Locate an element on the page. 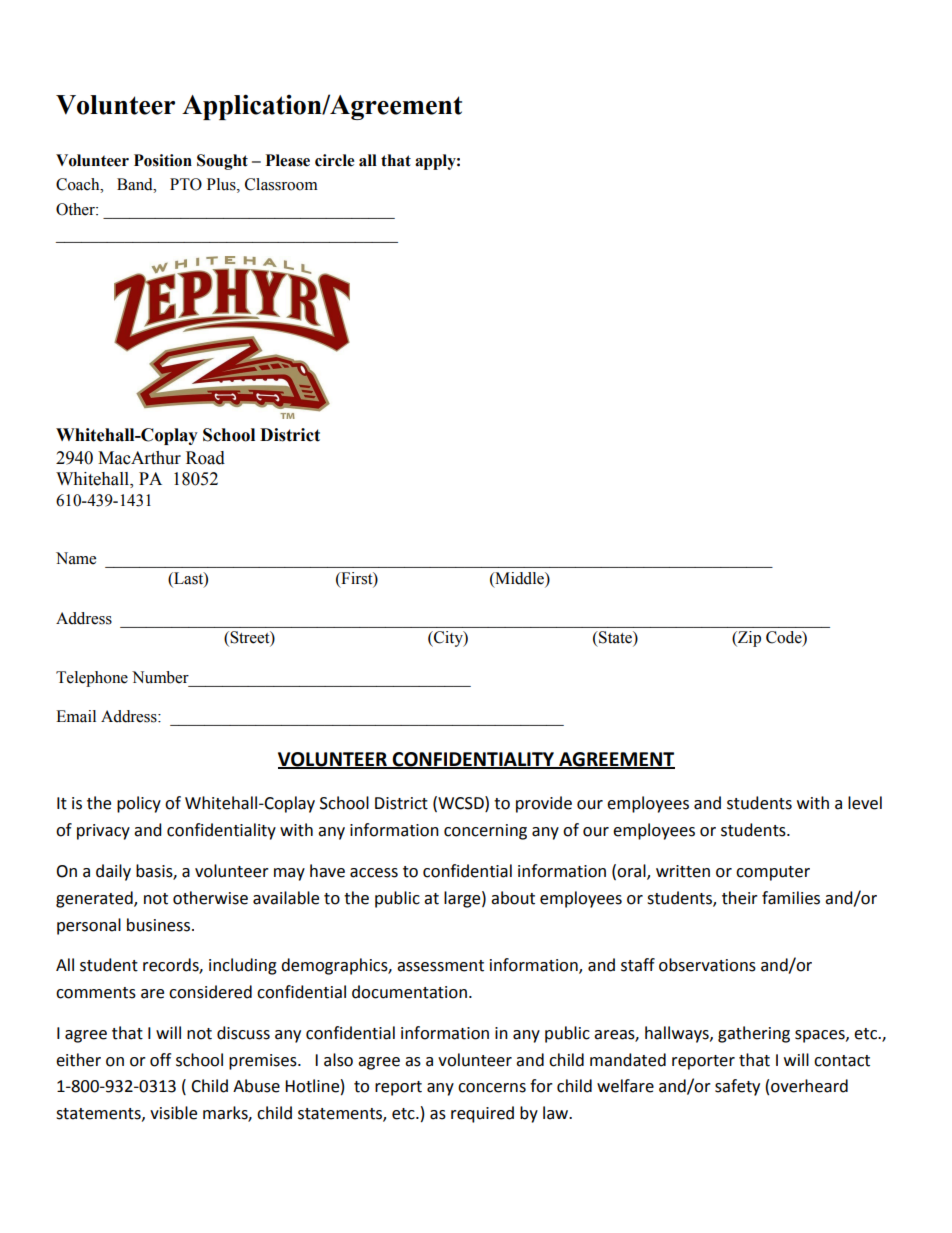  City is located at coordinates (448, 639).
